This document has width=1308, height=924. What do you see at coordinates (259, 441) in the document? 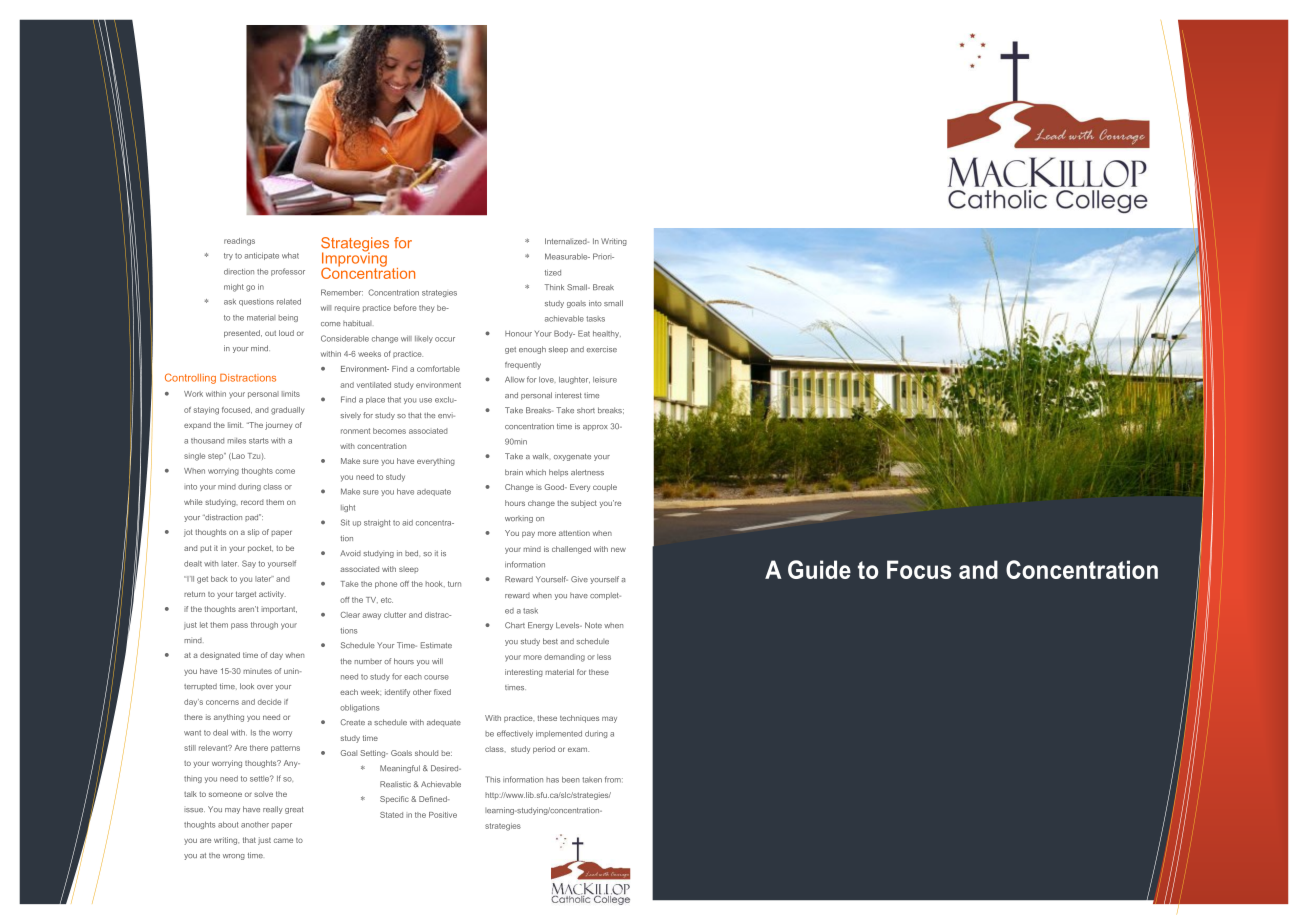
I see `starts` at bounding box center [259, 441].
